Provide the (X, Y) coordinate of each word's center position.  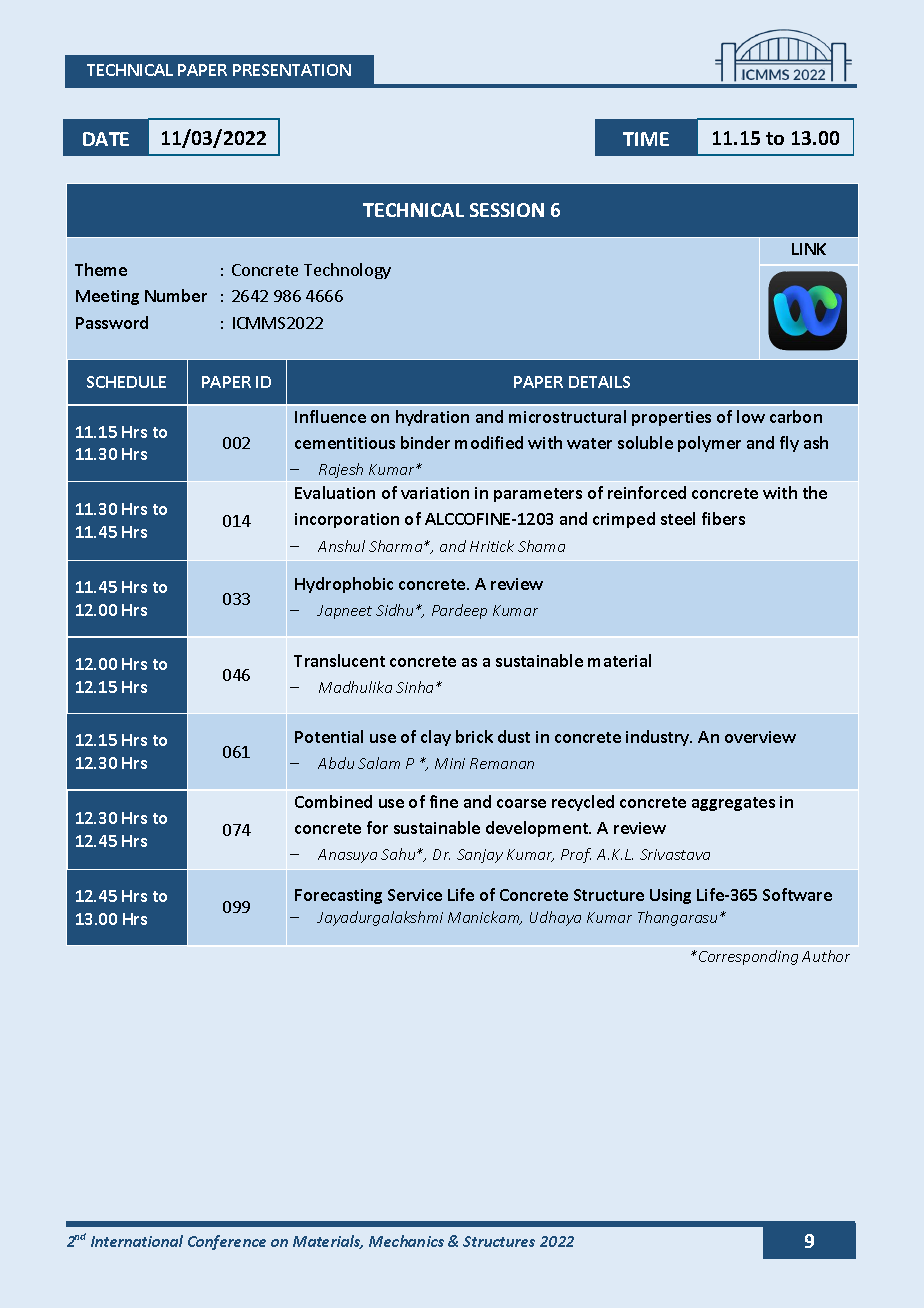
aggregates (733, 804)
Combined (333, 801)
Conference (227, 1242)
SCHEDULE (126, 382)
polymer (709, 444)
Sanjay (480, 856)
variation (435, 493)
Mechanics (406, 1241)
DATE (106, 139)
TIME (646, 139)
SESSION (507, 210)
